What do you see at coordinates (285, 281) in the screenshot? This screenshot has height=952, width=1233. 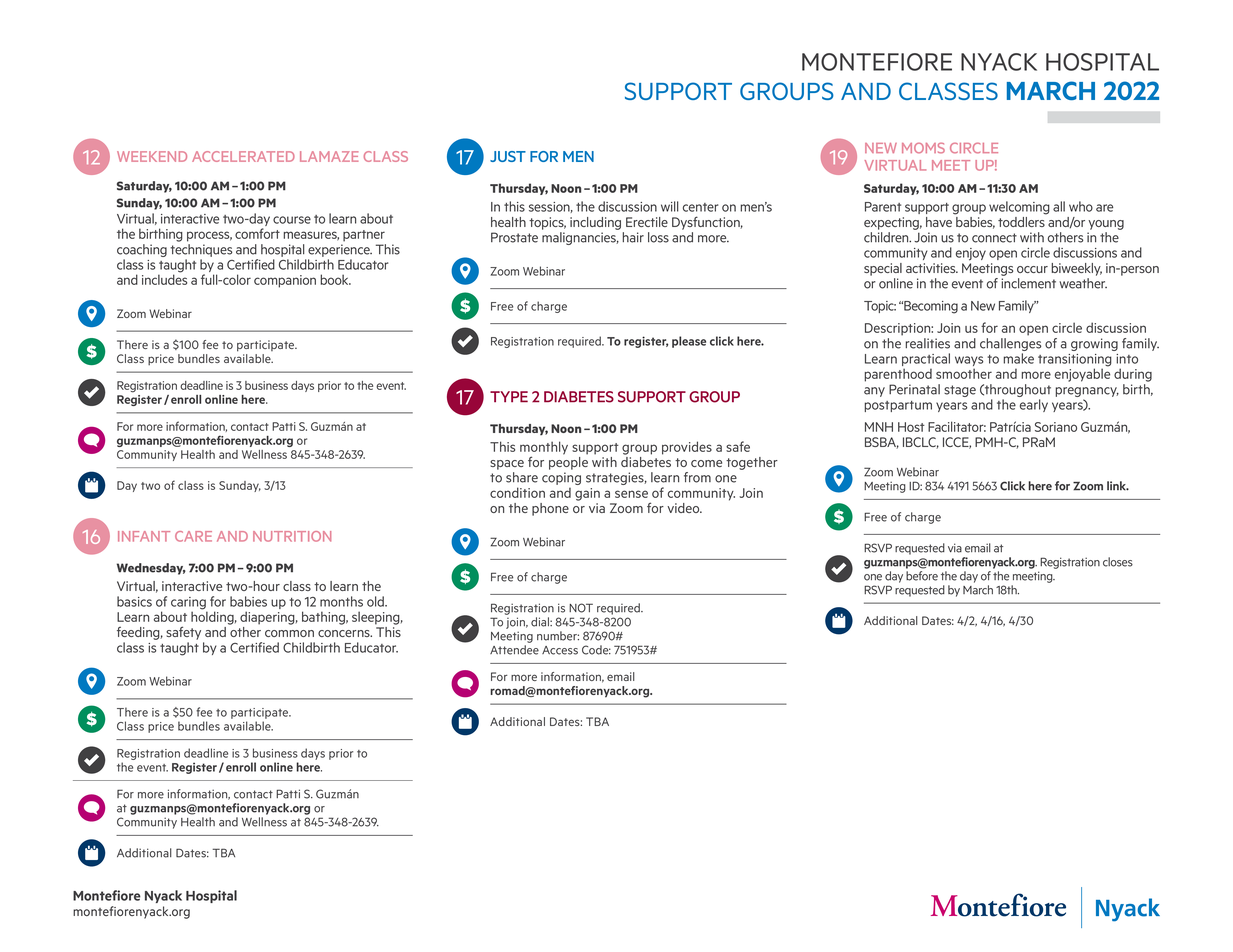 I see `companion` at bounding box center [285, 281].
